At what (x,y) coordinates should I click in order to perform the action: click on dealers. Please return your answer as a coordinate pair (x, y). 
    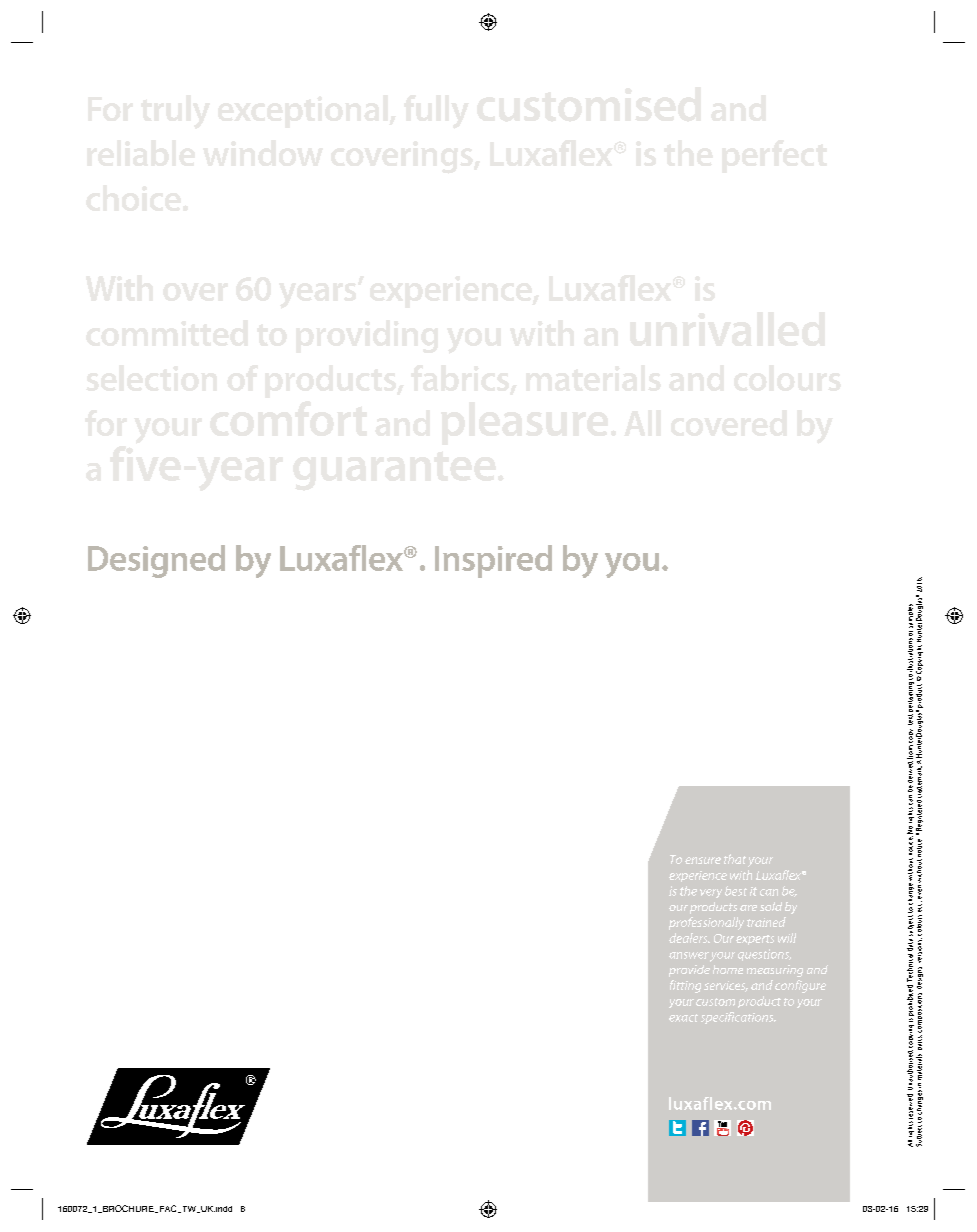
    Looking at the image, I should click on (689, 938).
